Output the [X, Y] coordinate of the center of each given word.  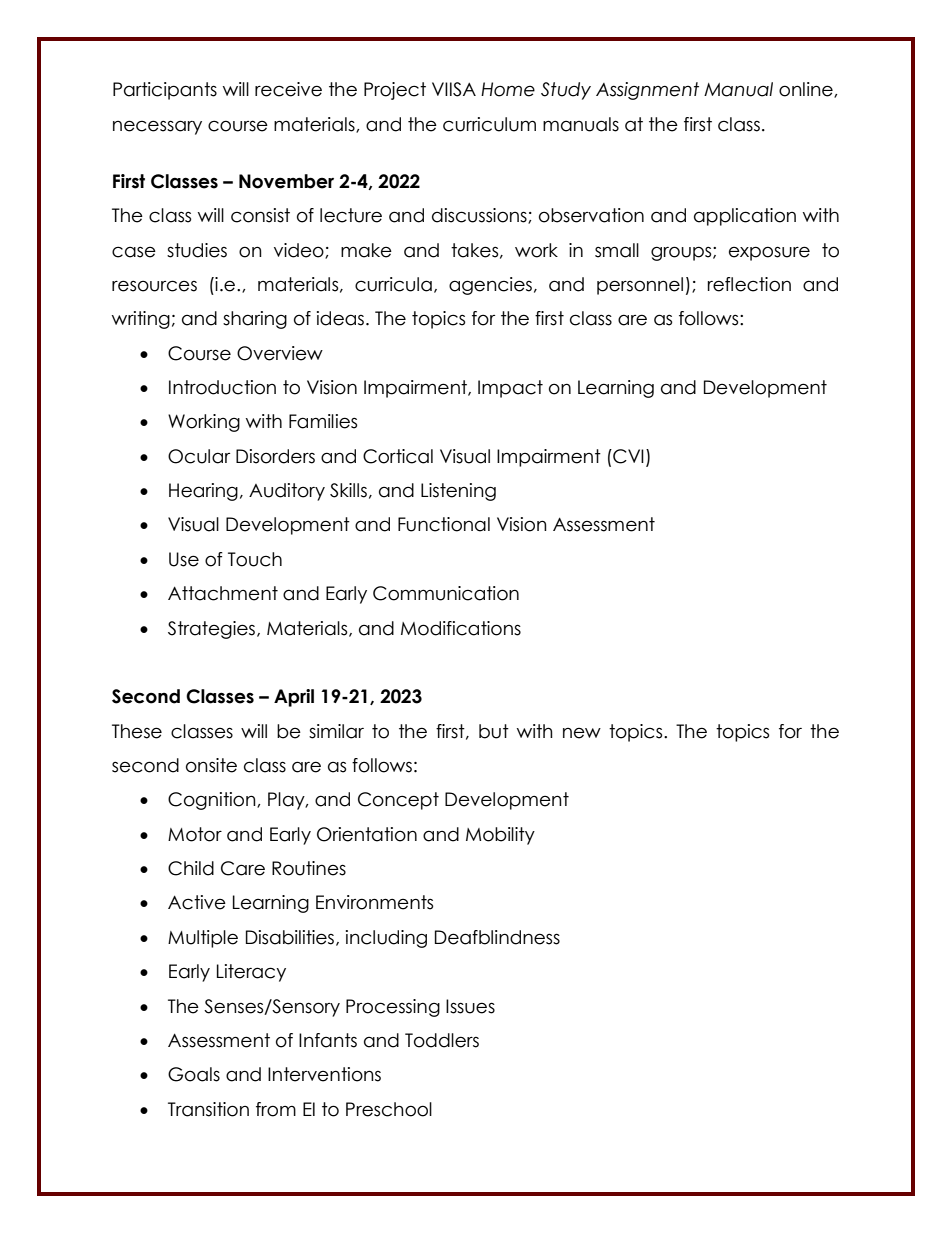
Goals [194, 1074]
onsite [211, 765]
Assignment [647, 91]
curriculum [489, 124]
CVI [627, 456]
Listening [458, 492]
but [494, 731]
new [582, 733]
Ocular [199, 456]
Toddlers [442, 1040]
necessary [157, 127]
